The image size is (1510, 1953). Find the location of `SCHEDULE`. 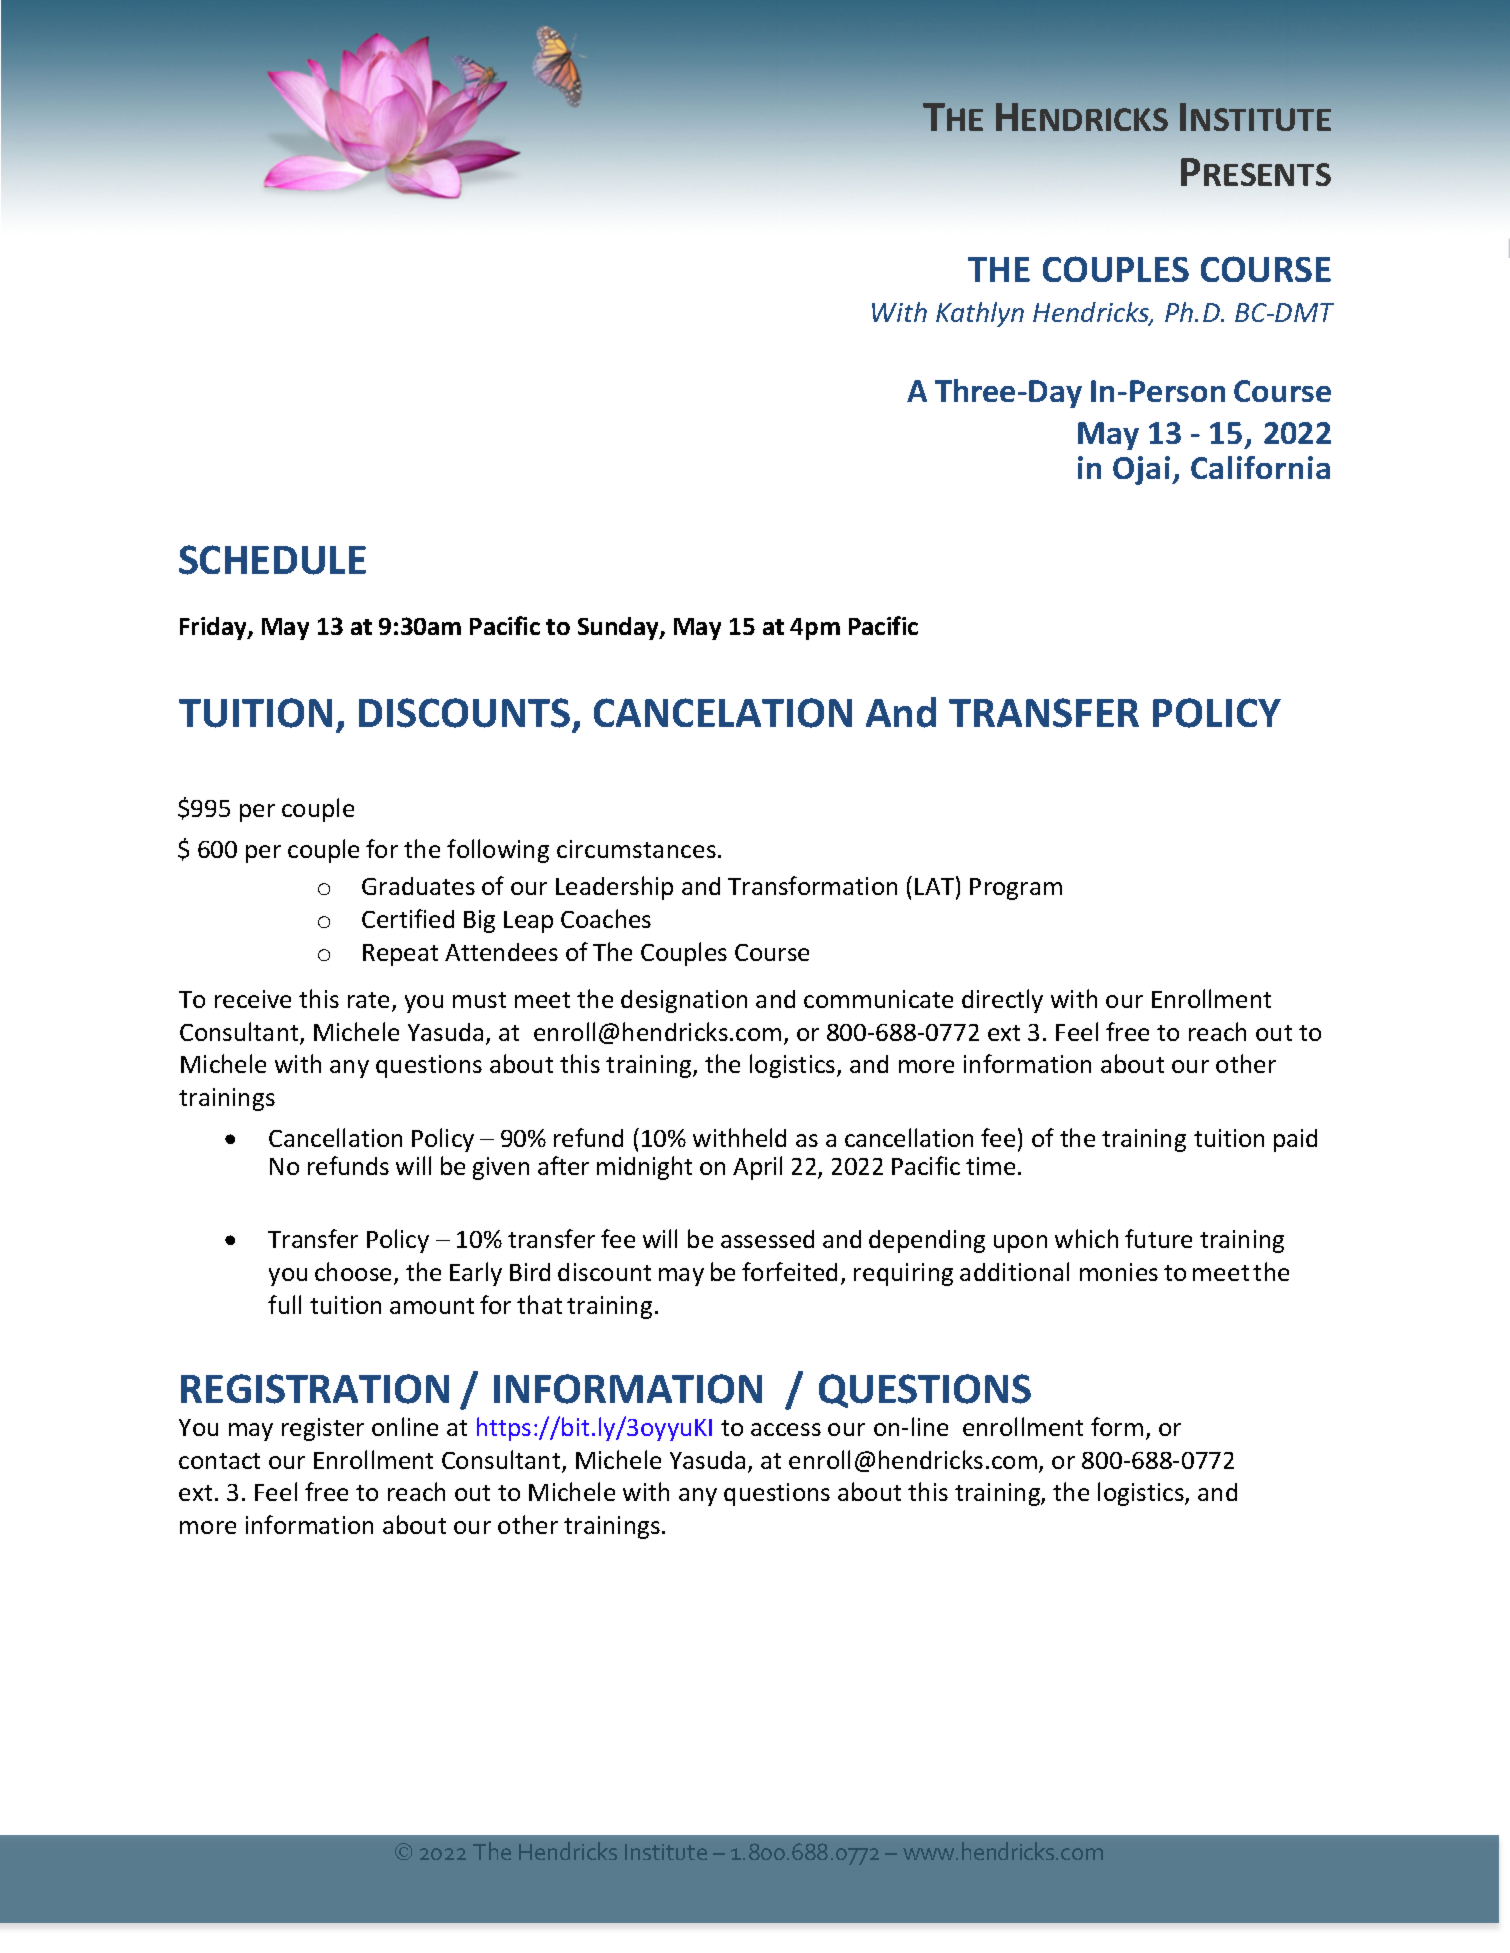

SCHEDULE is located at coordinates (272, 560).
